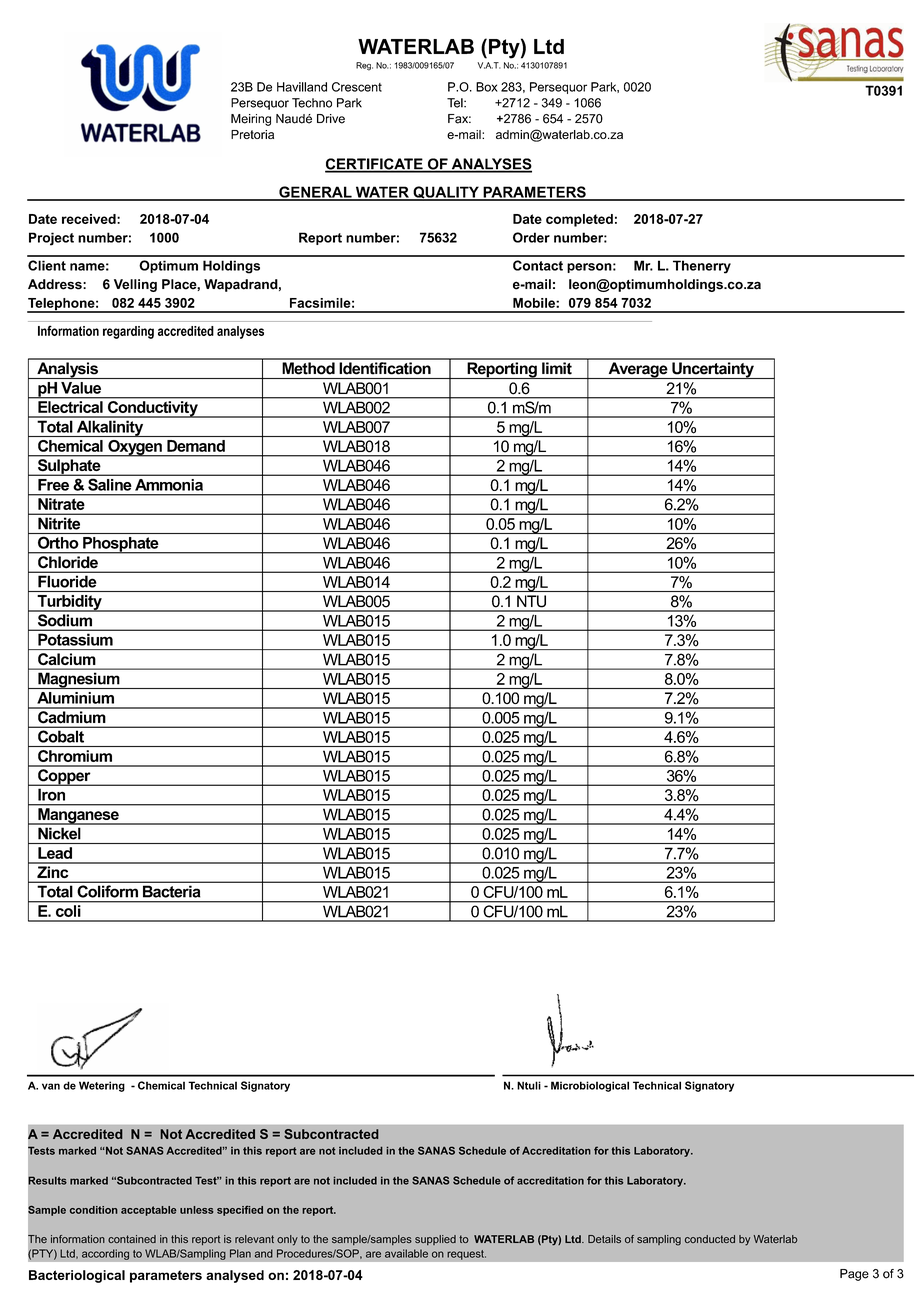 This screenshot has height=1307, width=924. What do you see at coordinates (149, 1211) in the screenshot?
I see `acceptable` at bounding box center [149, 1211].
